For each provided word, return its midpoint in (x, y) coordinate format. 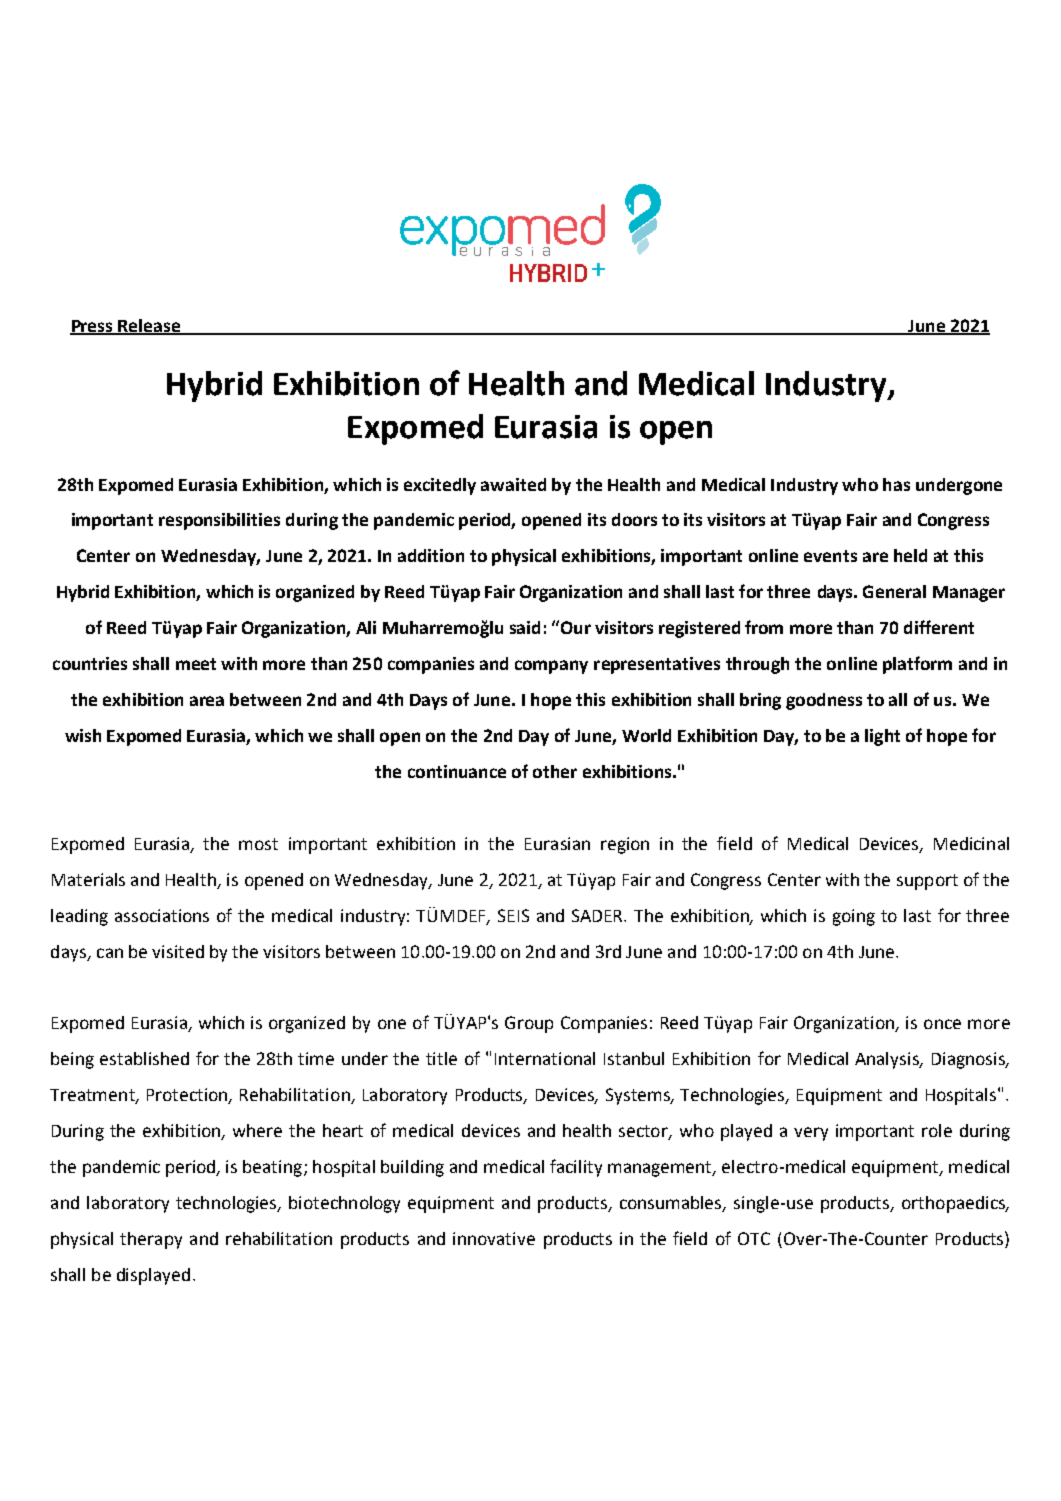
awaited (513, 484)
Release (150, 326)
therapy (151, 1240)
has (896, 484)
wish (83, 735)
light (882, 737)
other (555, 771)
